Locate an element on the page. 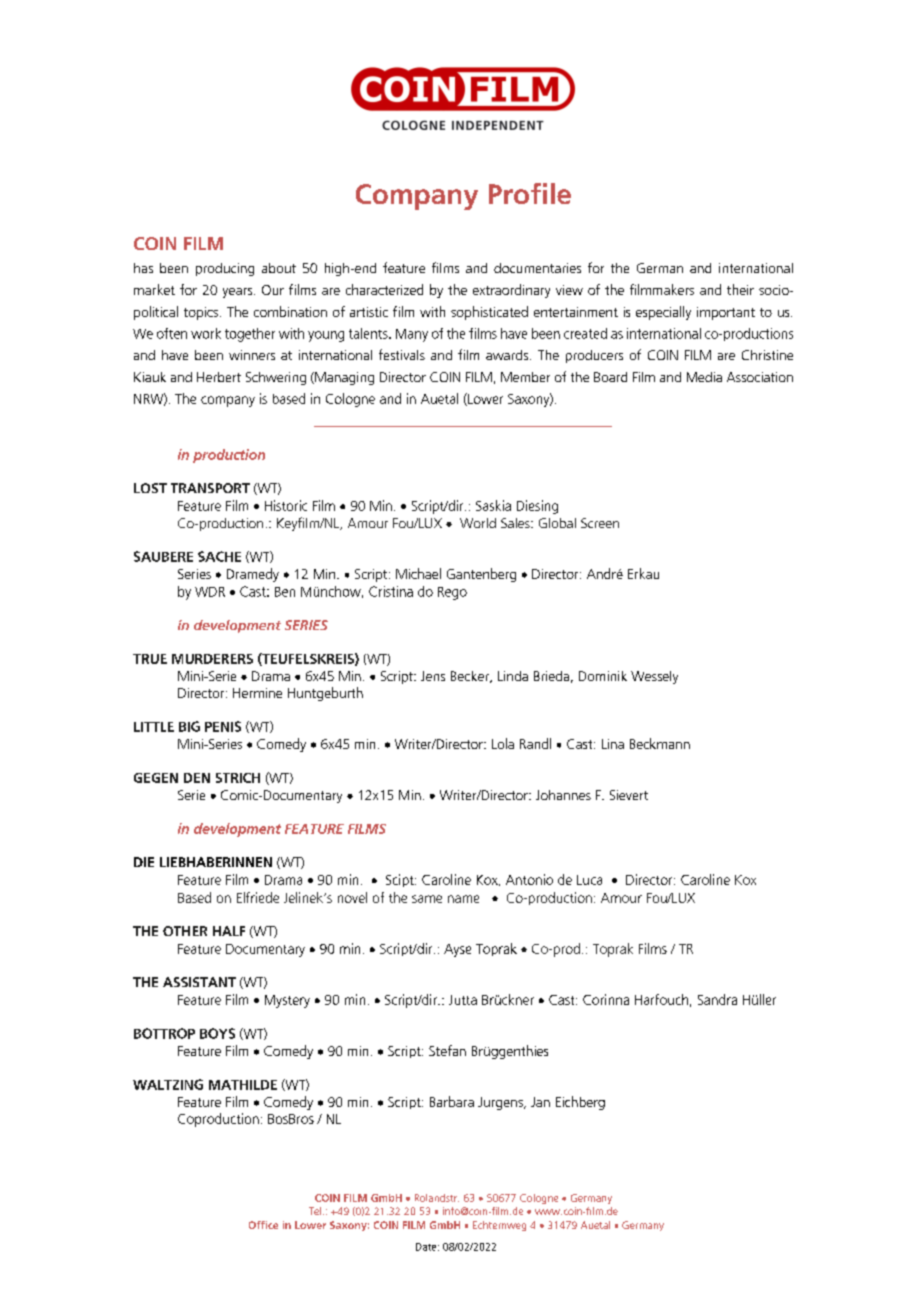 Image resolution: width=924 pixels, height=1308 pixels. Becker is located at coordinates (471, 677).
